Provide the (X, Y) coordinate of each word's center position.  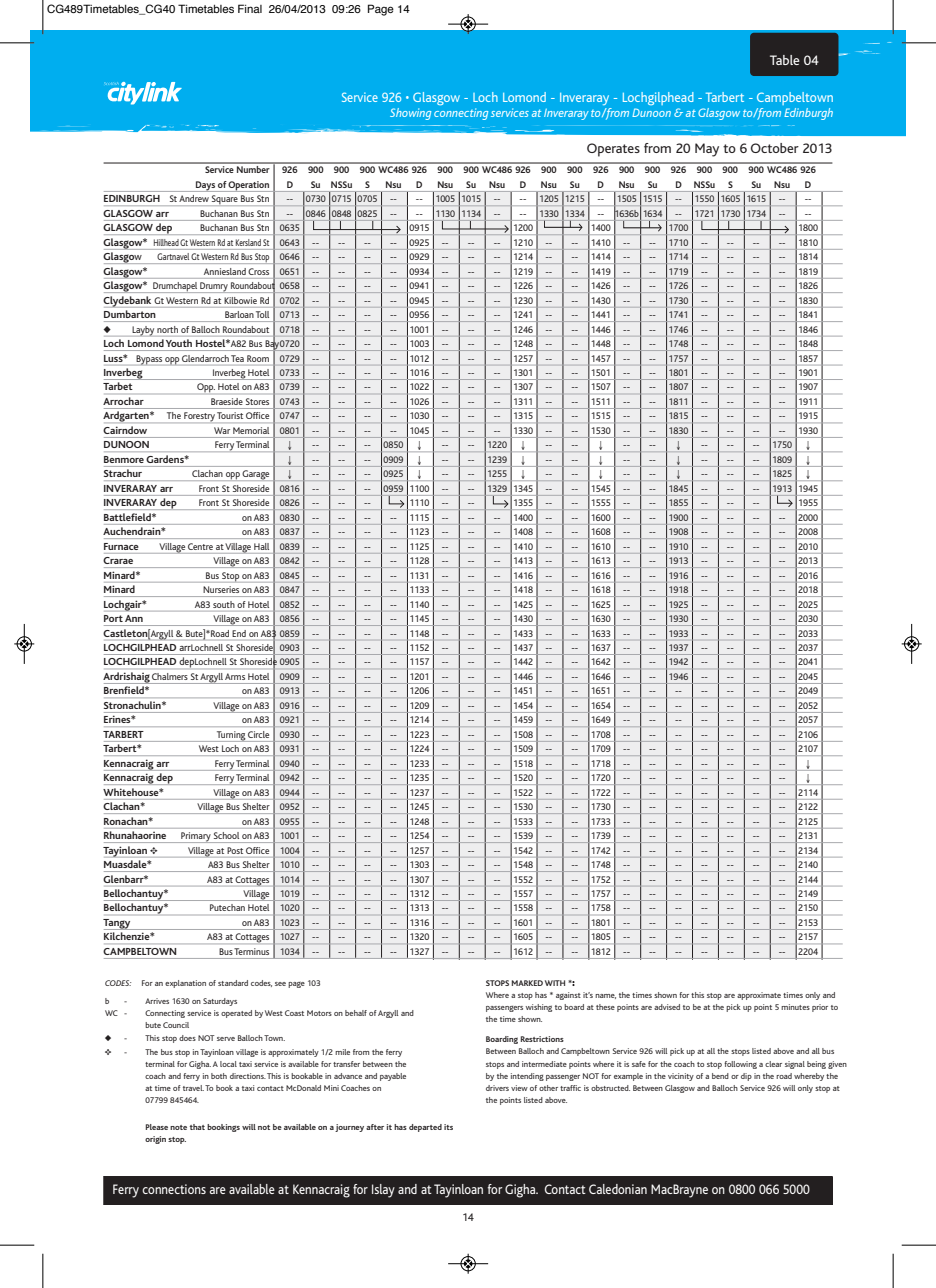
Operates (613, 150)
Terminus (252, 951)
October (775, 148)
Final (250, 8)
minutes (795, 1007)
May (707, 150)
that (197, 1127)
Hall (261, 546)
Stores (257, 401)
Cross (259, 271)
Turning (231, 736)
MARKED (527, 983)
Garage (256, 475)
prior (820, 1008)
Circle (258, 734)
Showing (410, 114)
